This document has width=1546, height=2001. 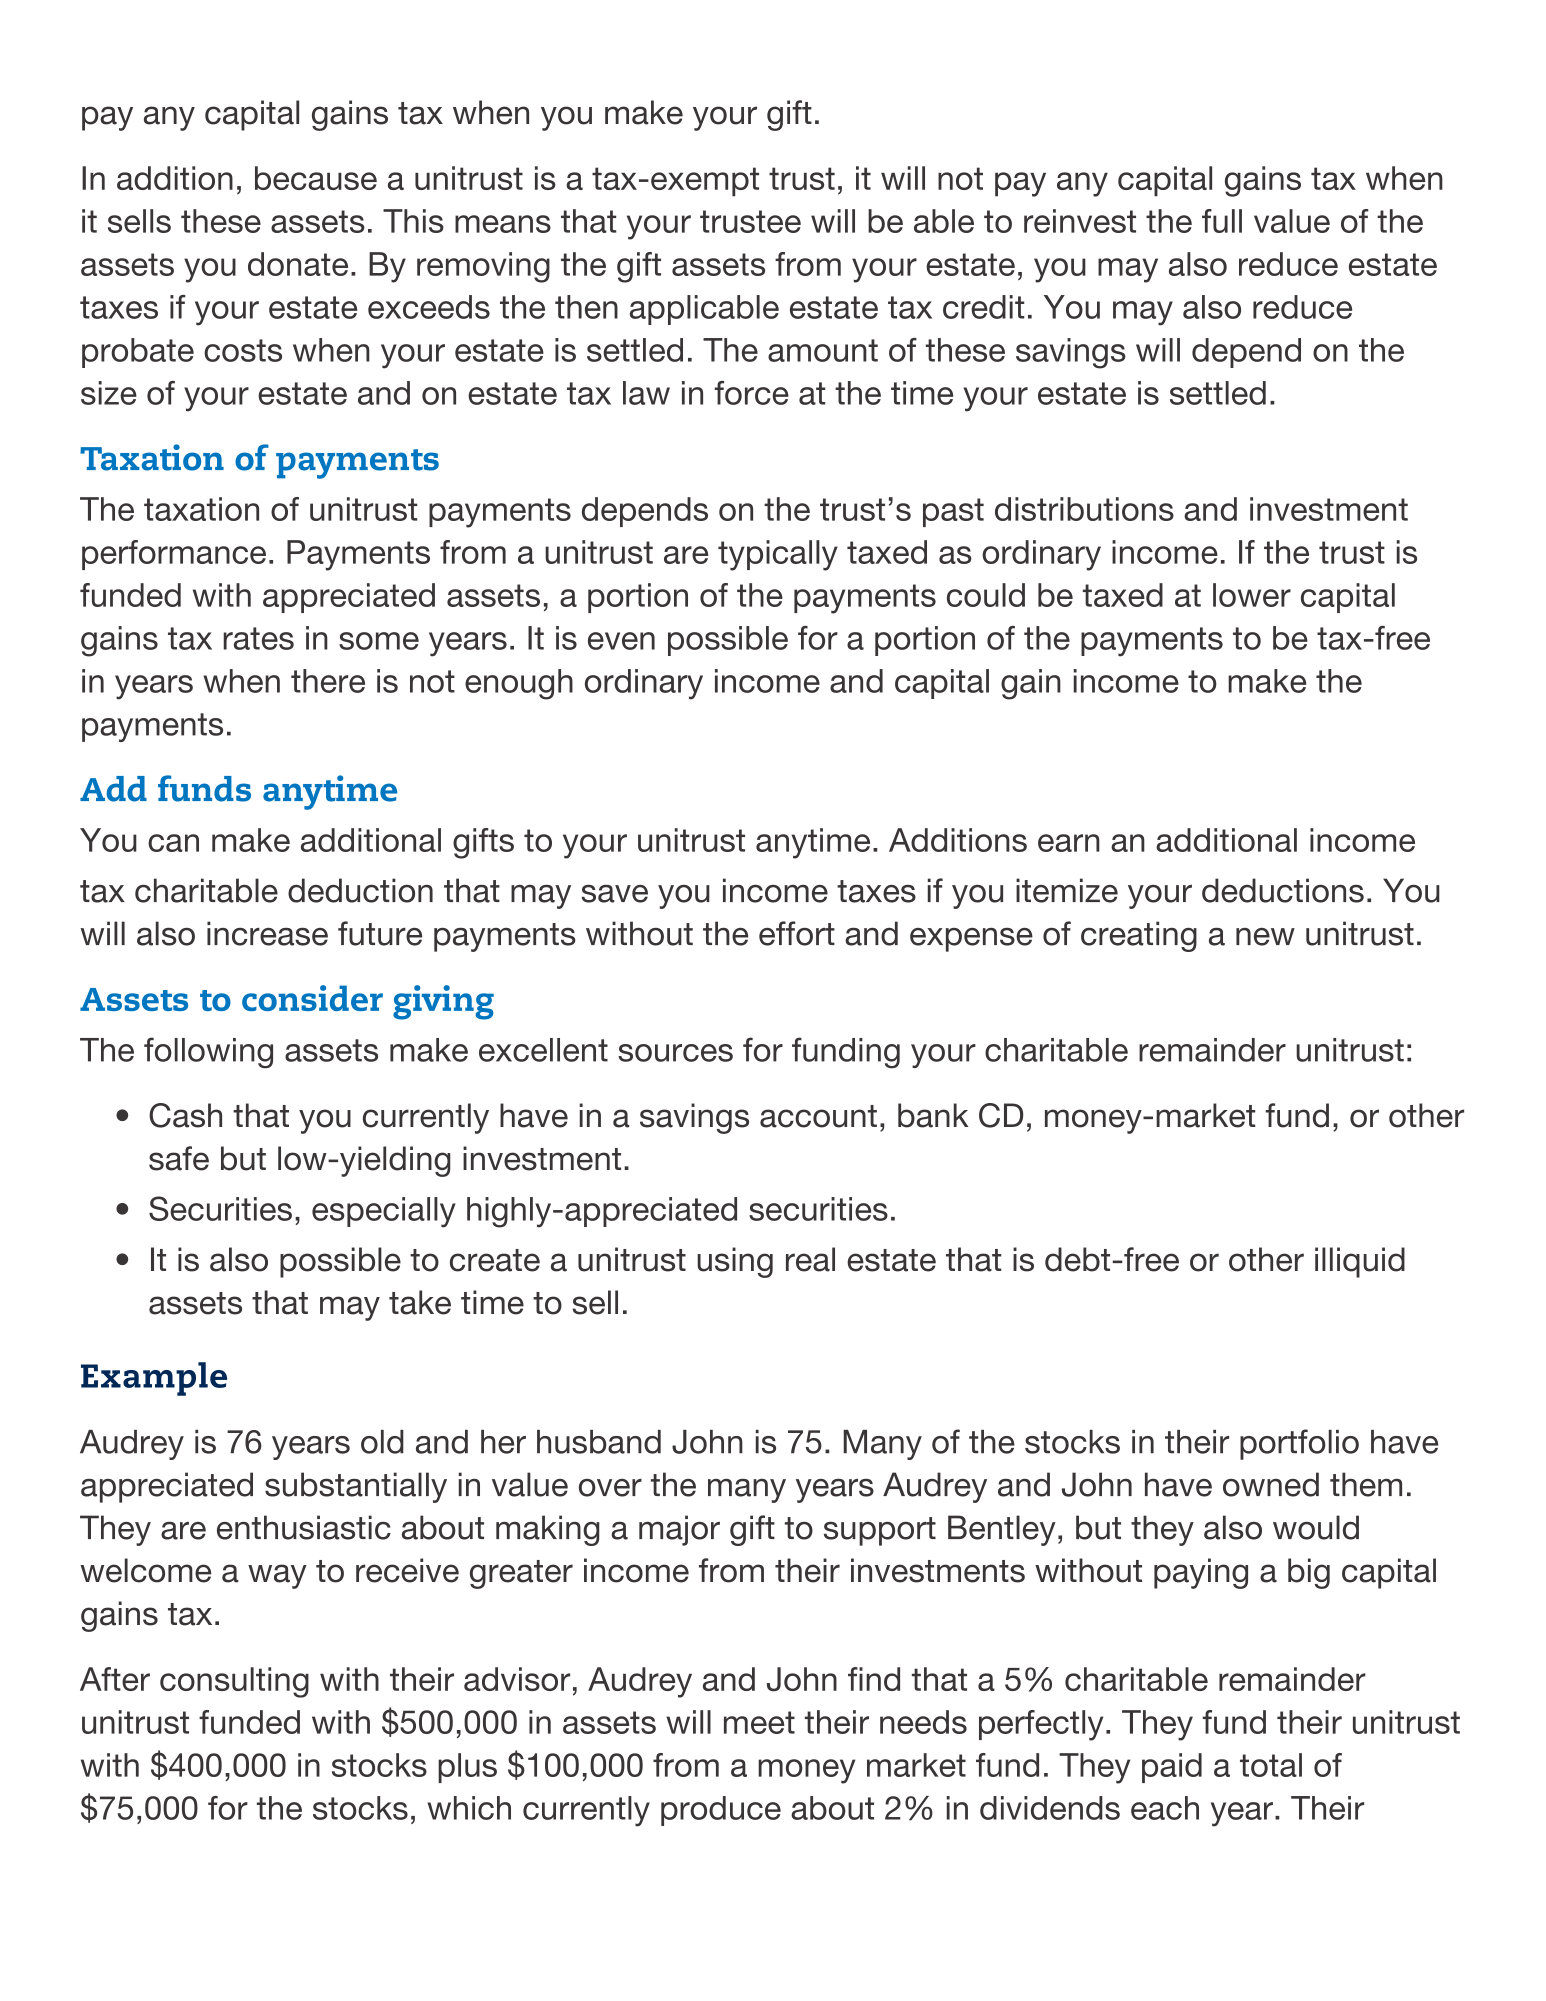 What do you see at coordinates (586, 307) in the document?
I see `then` at bounding box center [586, 307].
